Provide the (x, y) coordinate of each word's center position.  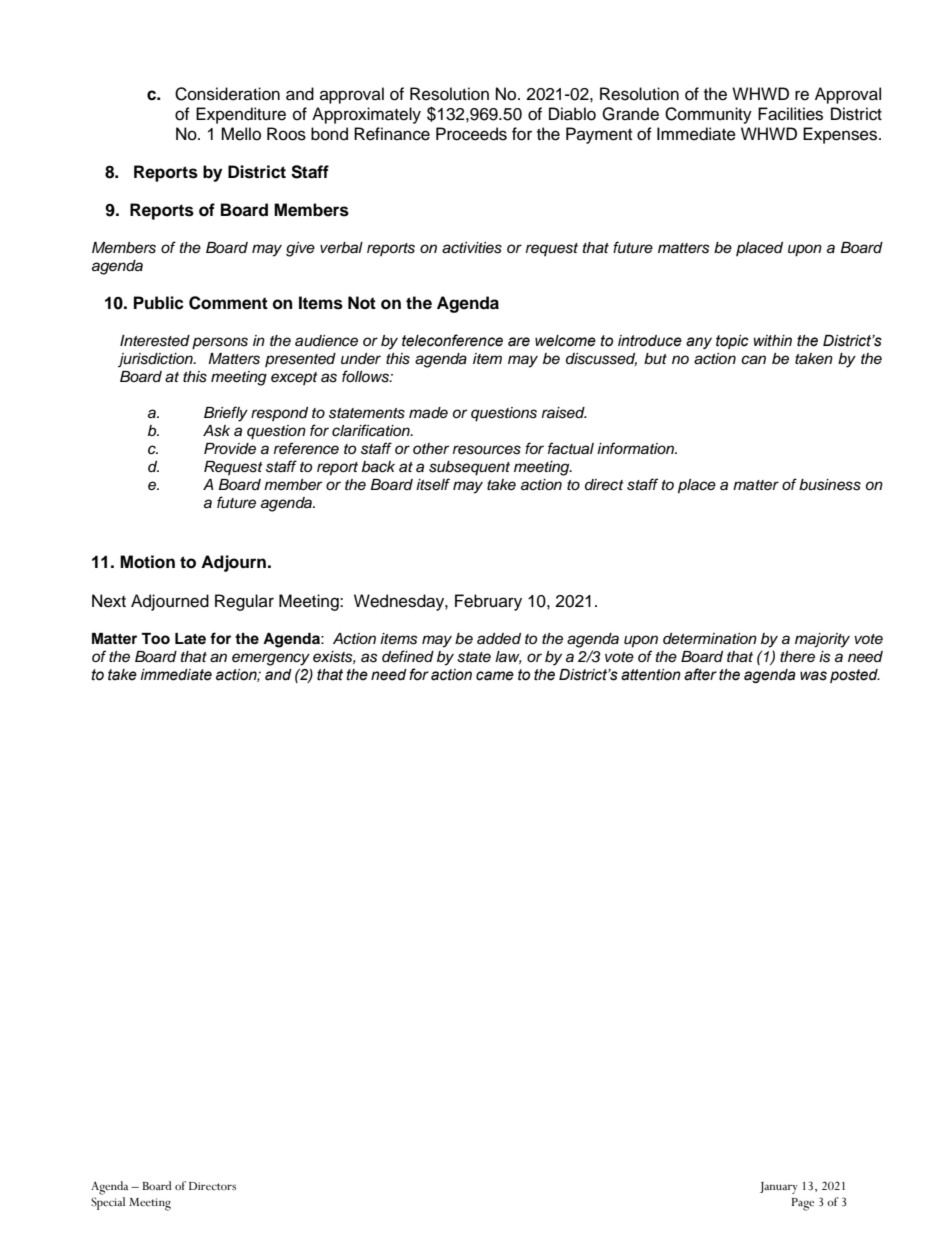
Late (190, 638)
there (797, 657)
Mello (241, 134)
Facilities (790, 114)
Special (108, 1203)
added (499, 639)
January (779, 1188)
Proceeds (471, 134)
